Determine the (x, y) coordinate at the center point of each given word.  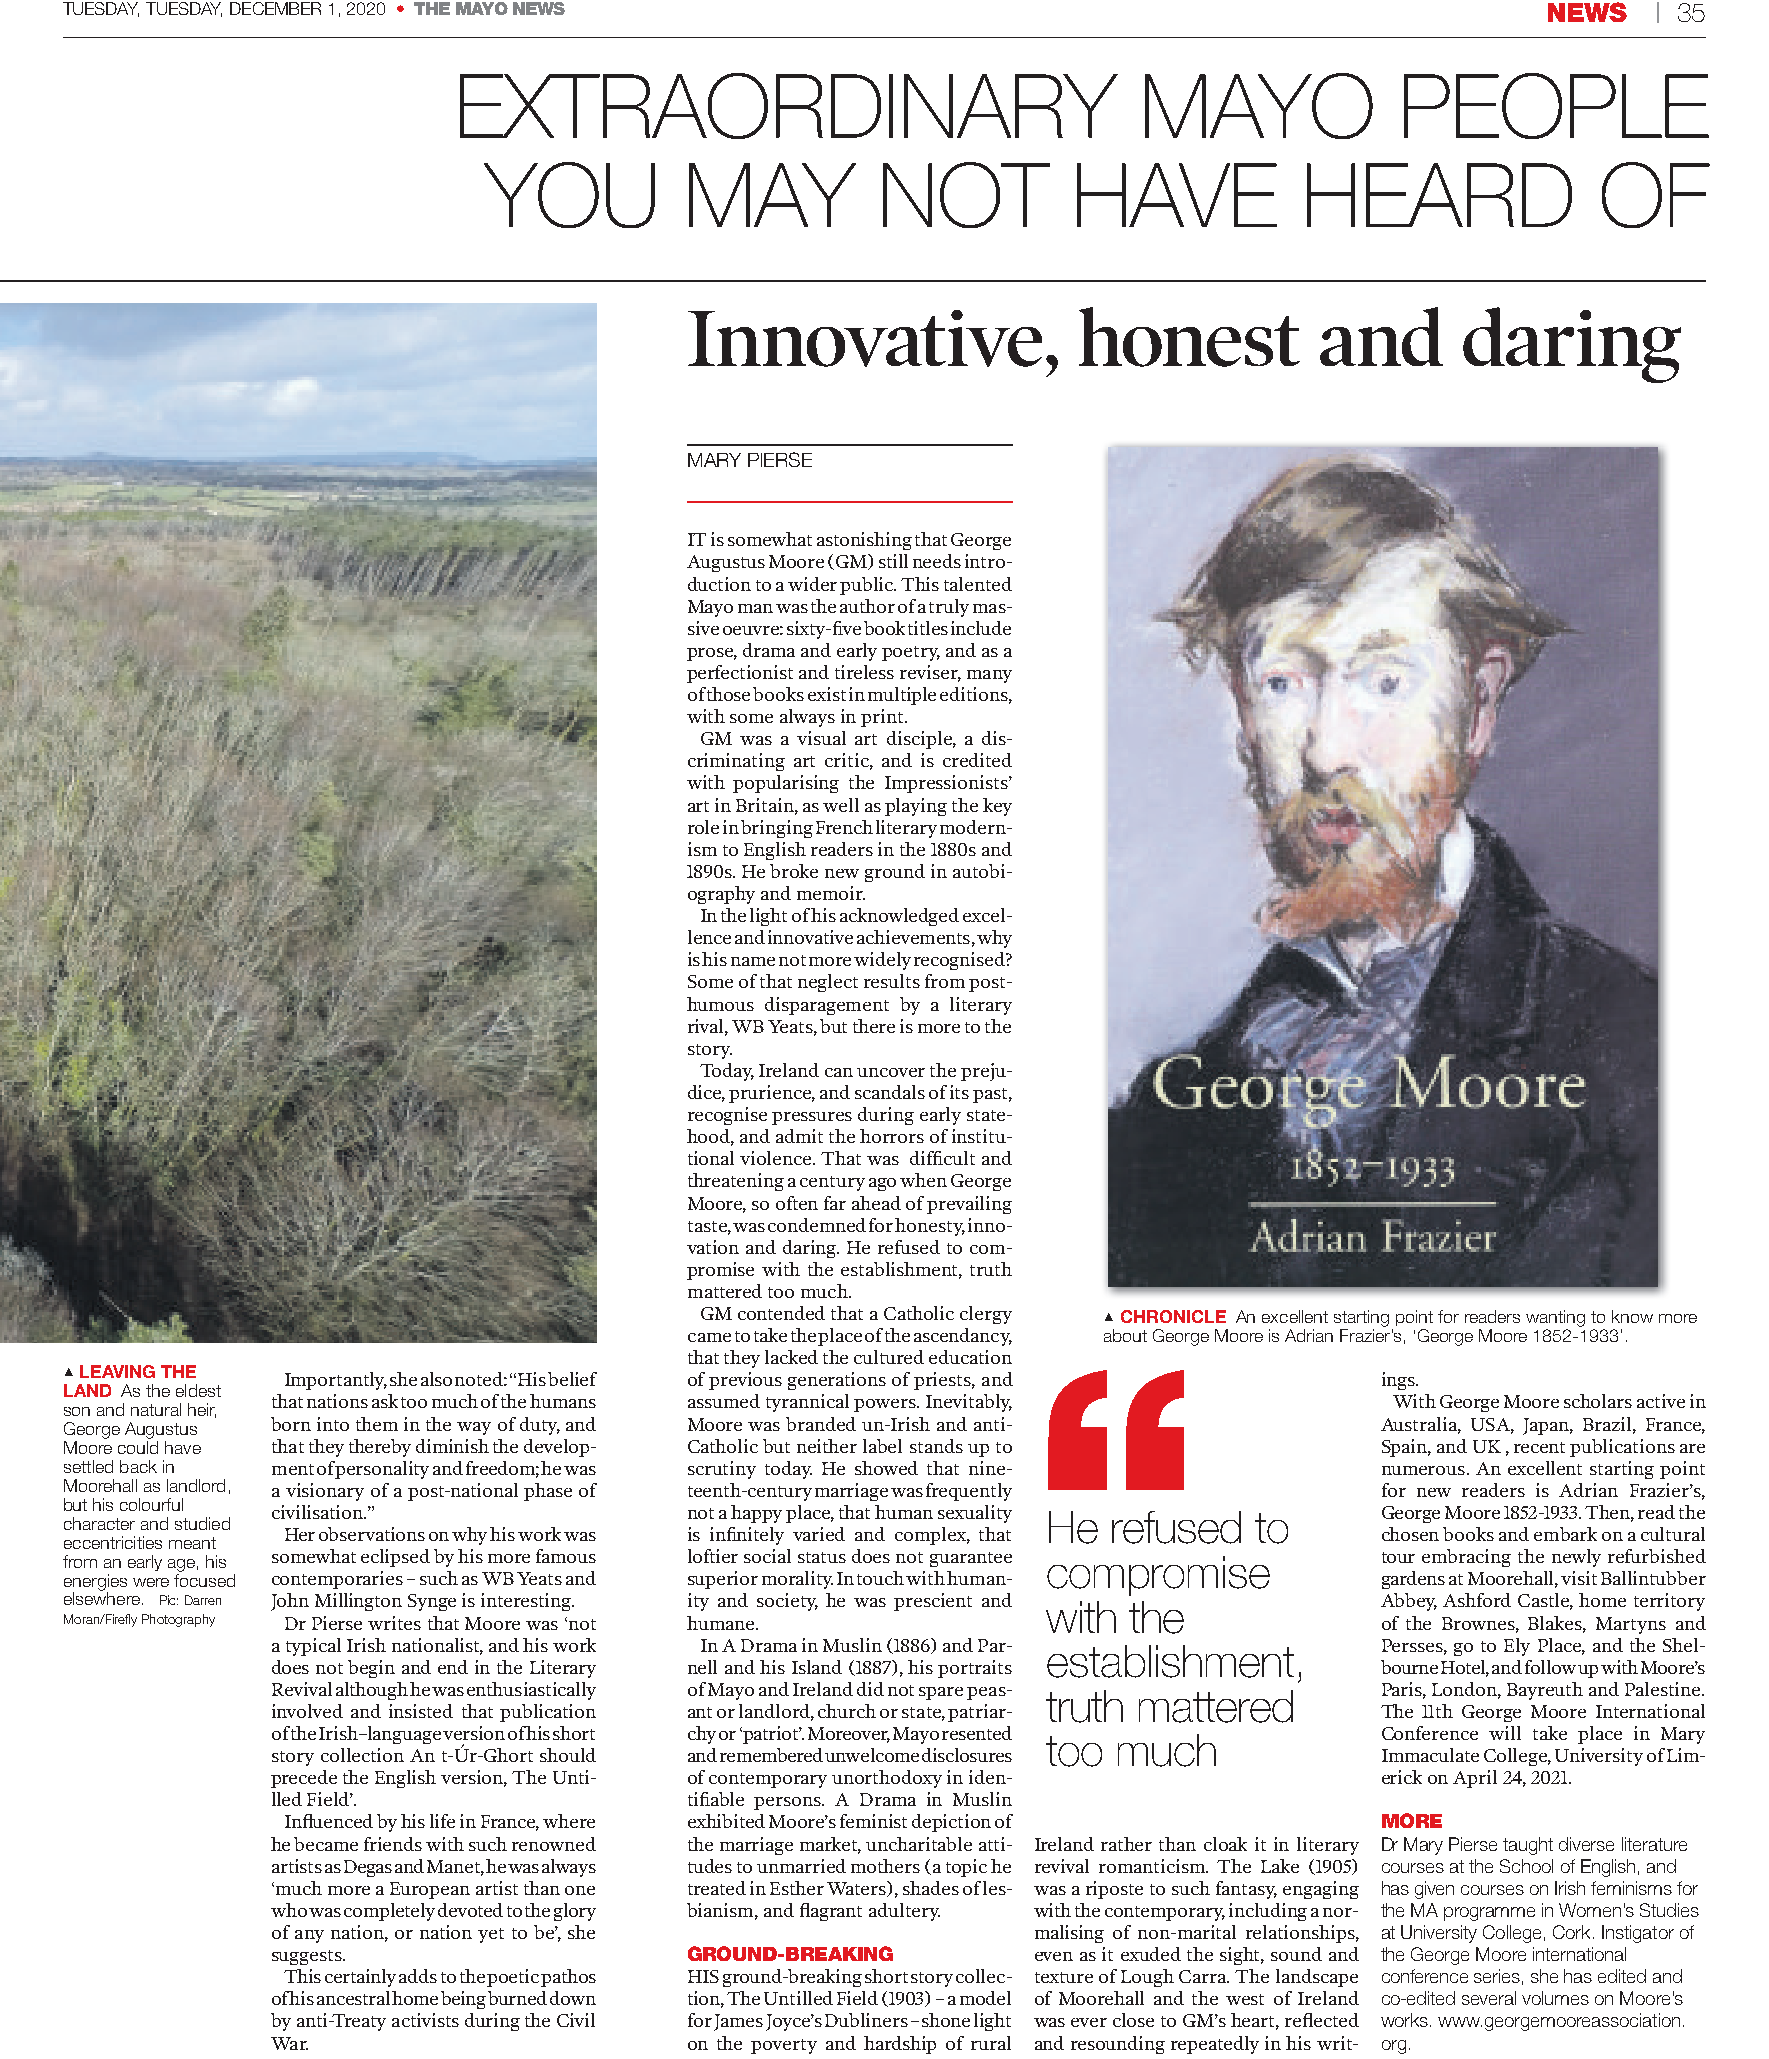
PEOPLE (1556, 106)
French (844, 827)
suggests (308, 1957)
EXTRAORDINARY (789, 106)
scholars (1598, 1401)
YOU (569, 195)
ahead (876, 1203)
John (290, 1602)
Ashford (1477, 1600)
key (997, 807)
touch (882, 1578)
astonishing (864, 541)
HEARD (1439, 195)
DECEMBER (275, 8)
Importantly (336, 1381)
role (703, 827)
